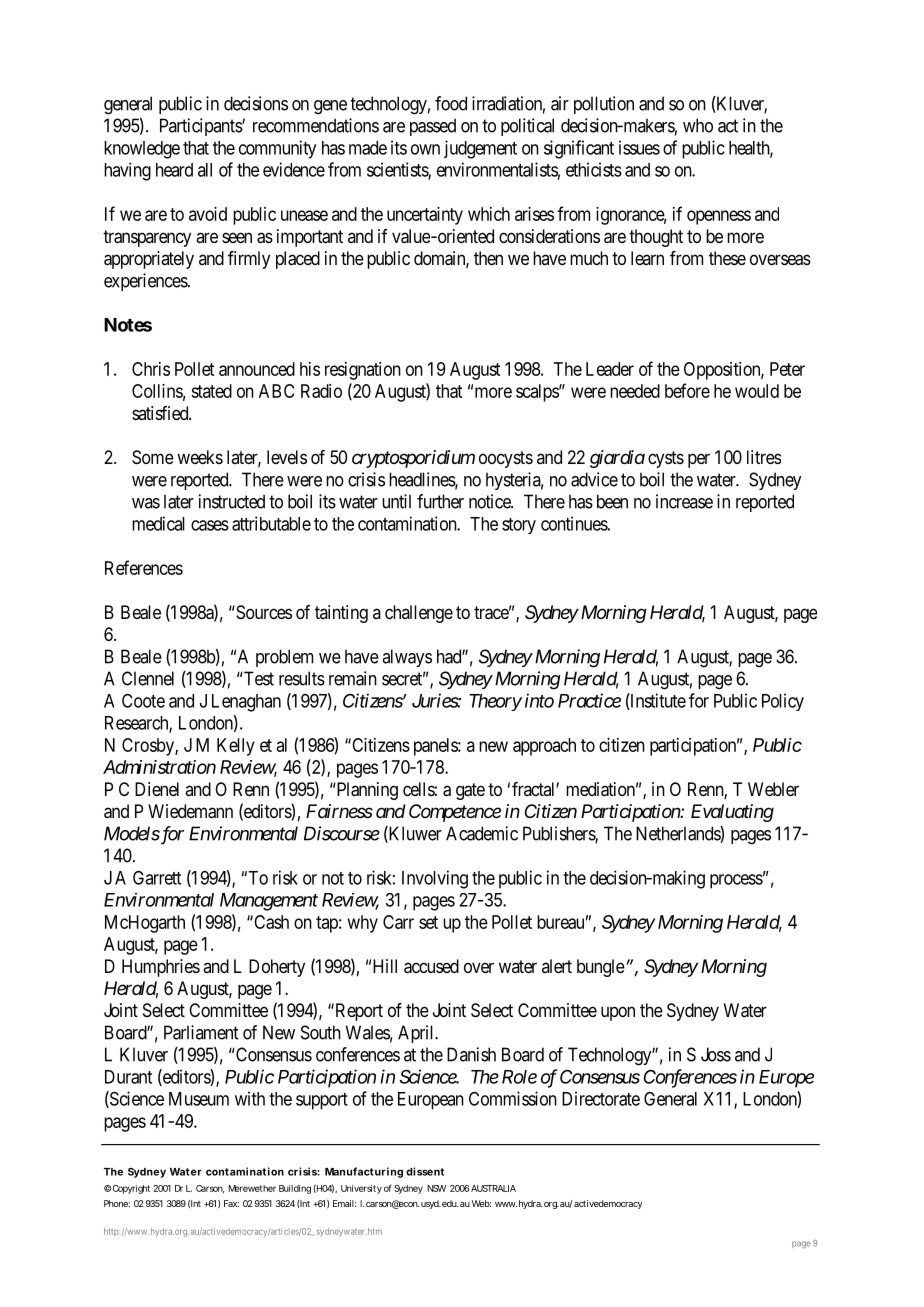 This image has height=1307, width=924. I want to click on further, so click(440, 501).
